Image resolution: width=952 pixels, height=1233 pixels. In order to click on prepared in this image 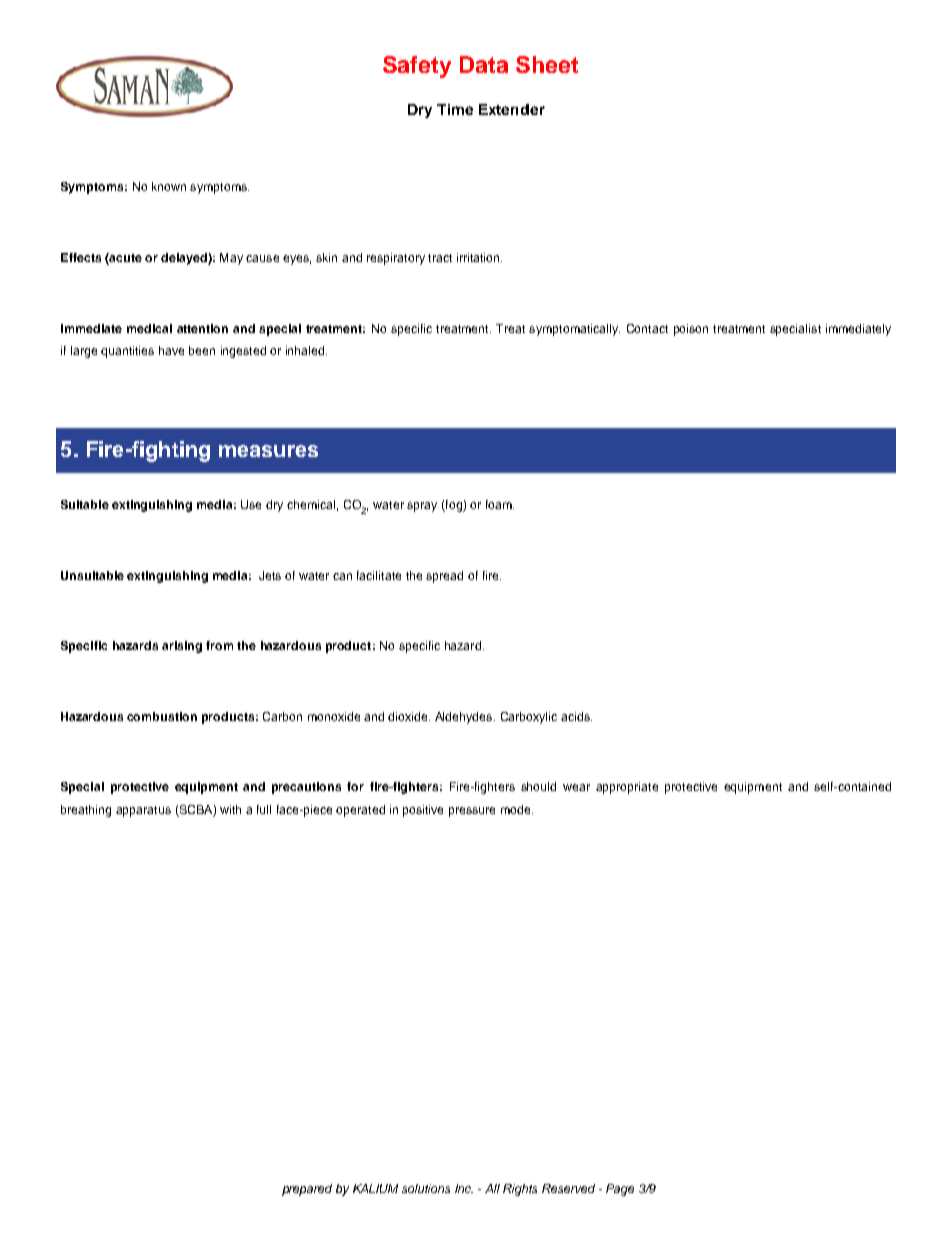, I will do `click(307, 1190)`.
